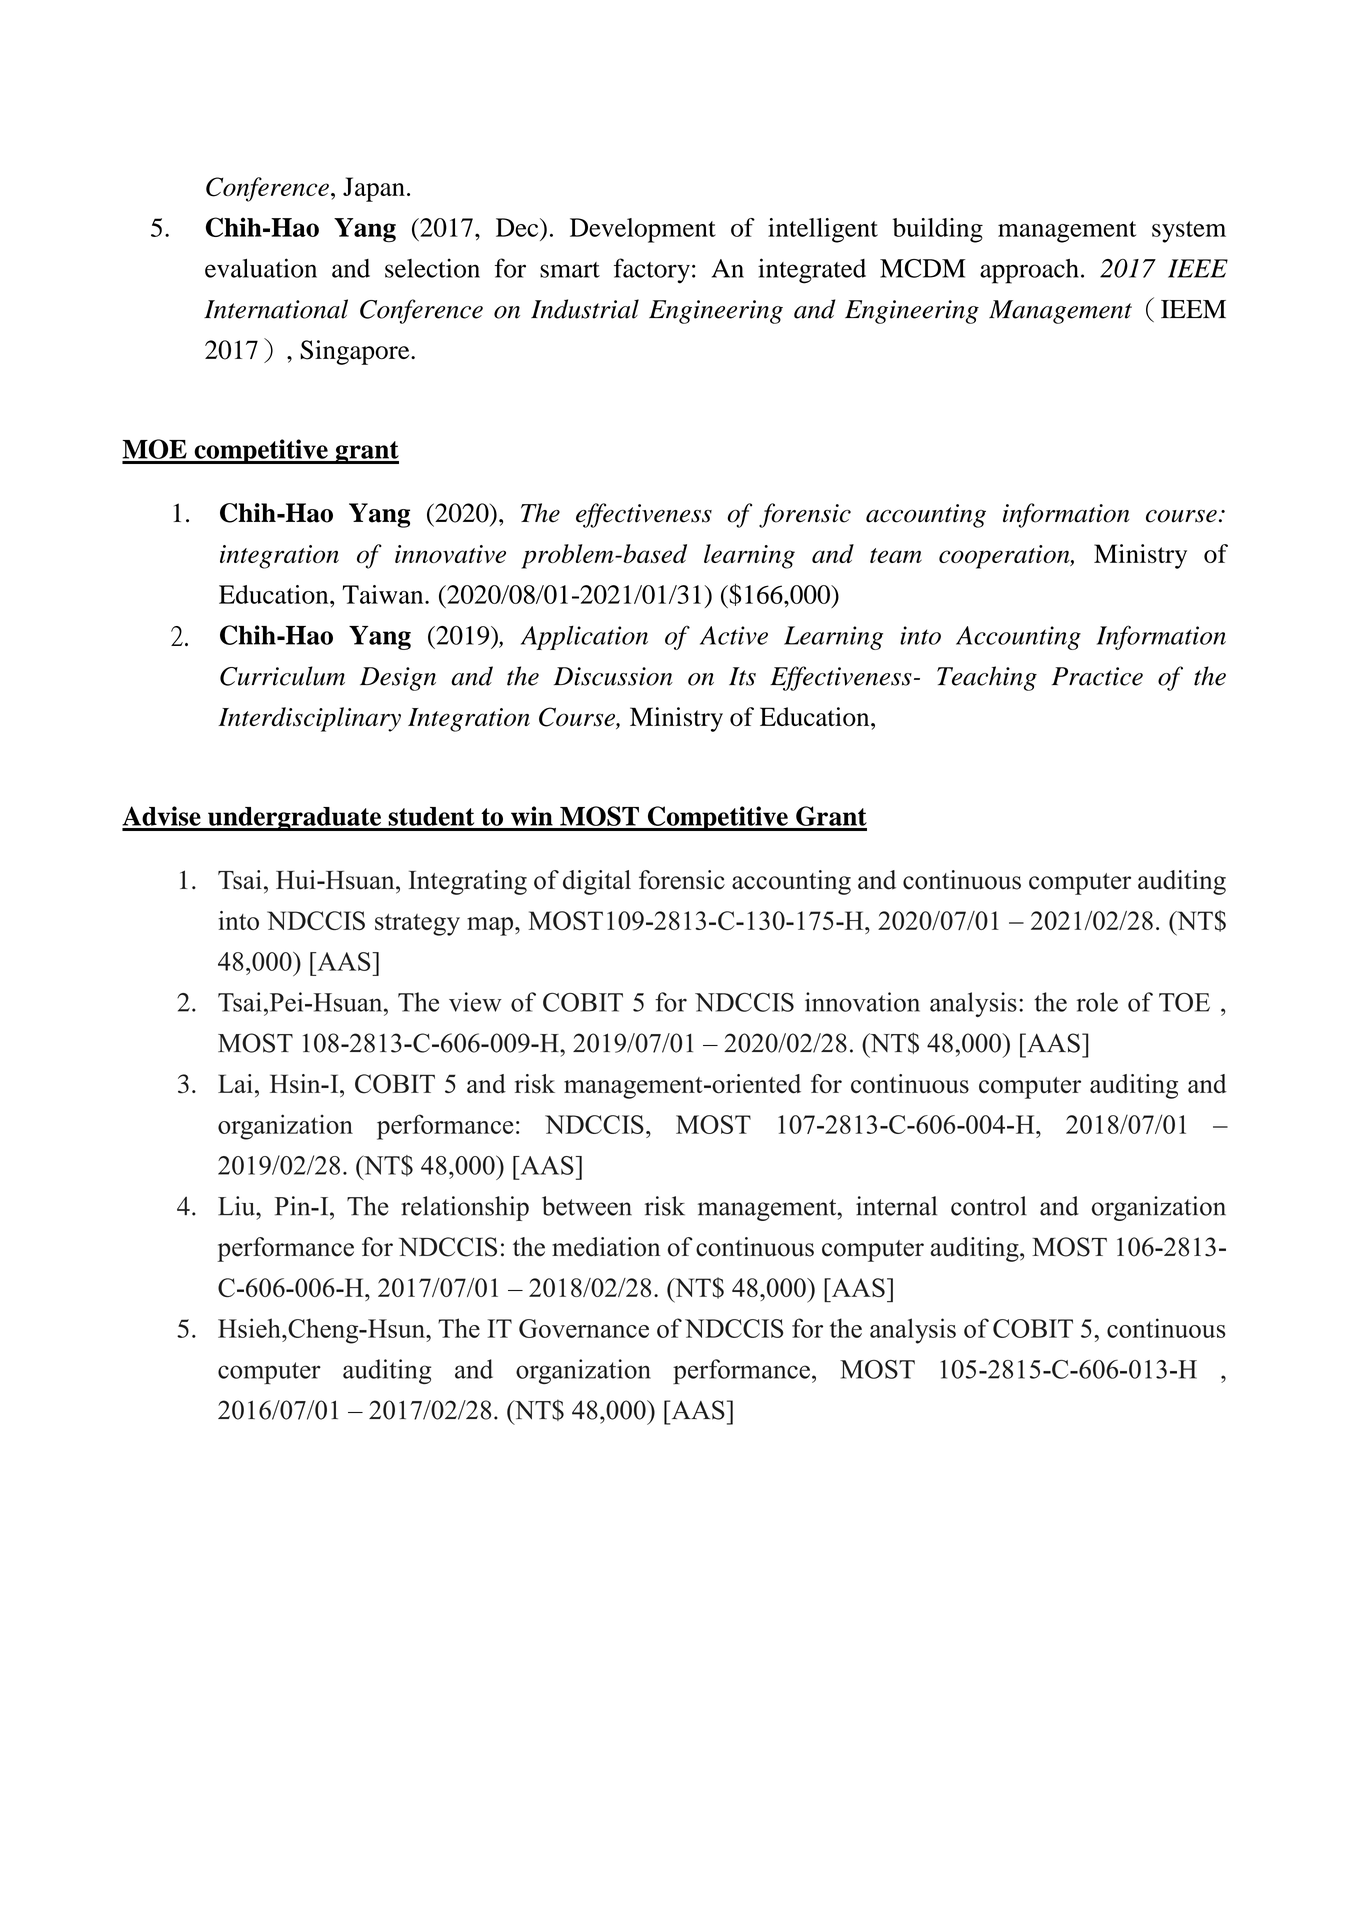 This page has height=1907, width=1349. I want to click on view, so click(475, 1002).
